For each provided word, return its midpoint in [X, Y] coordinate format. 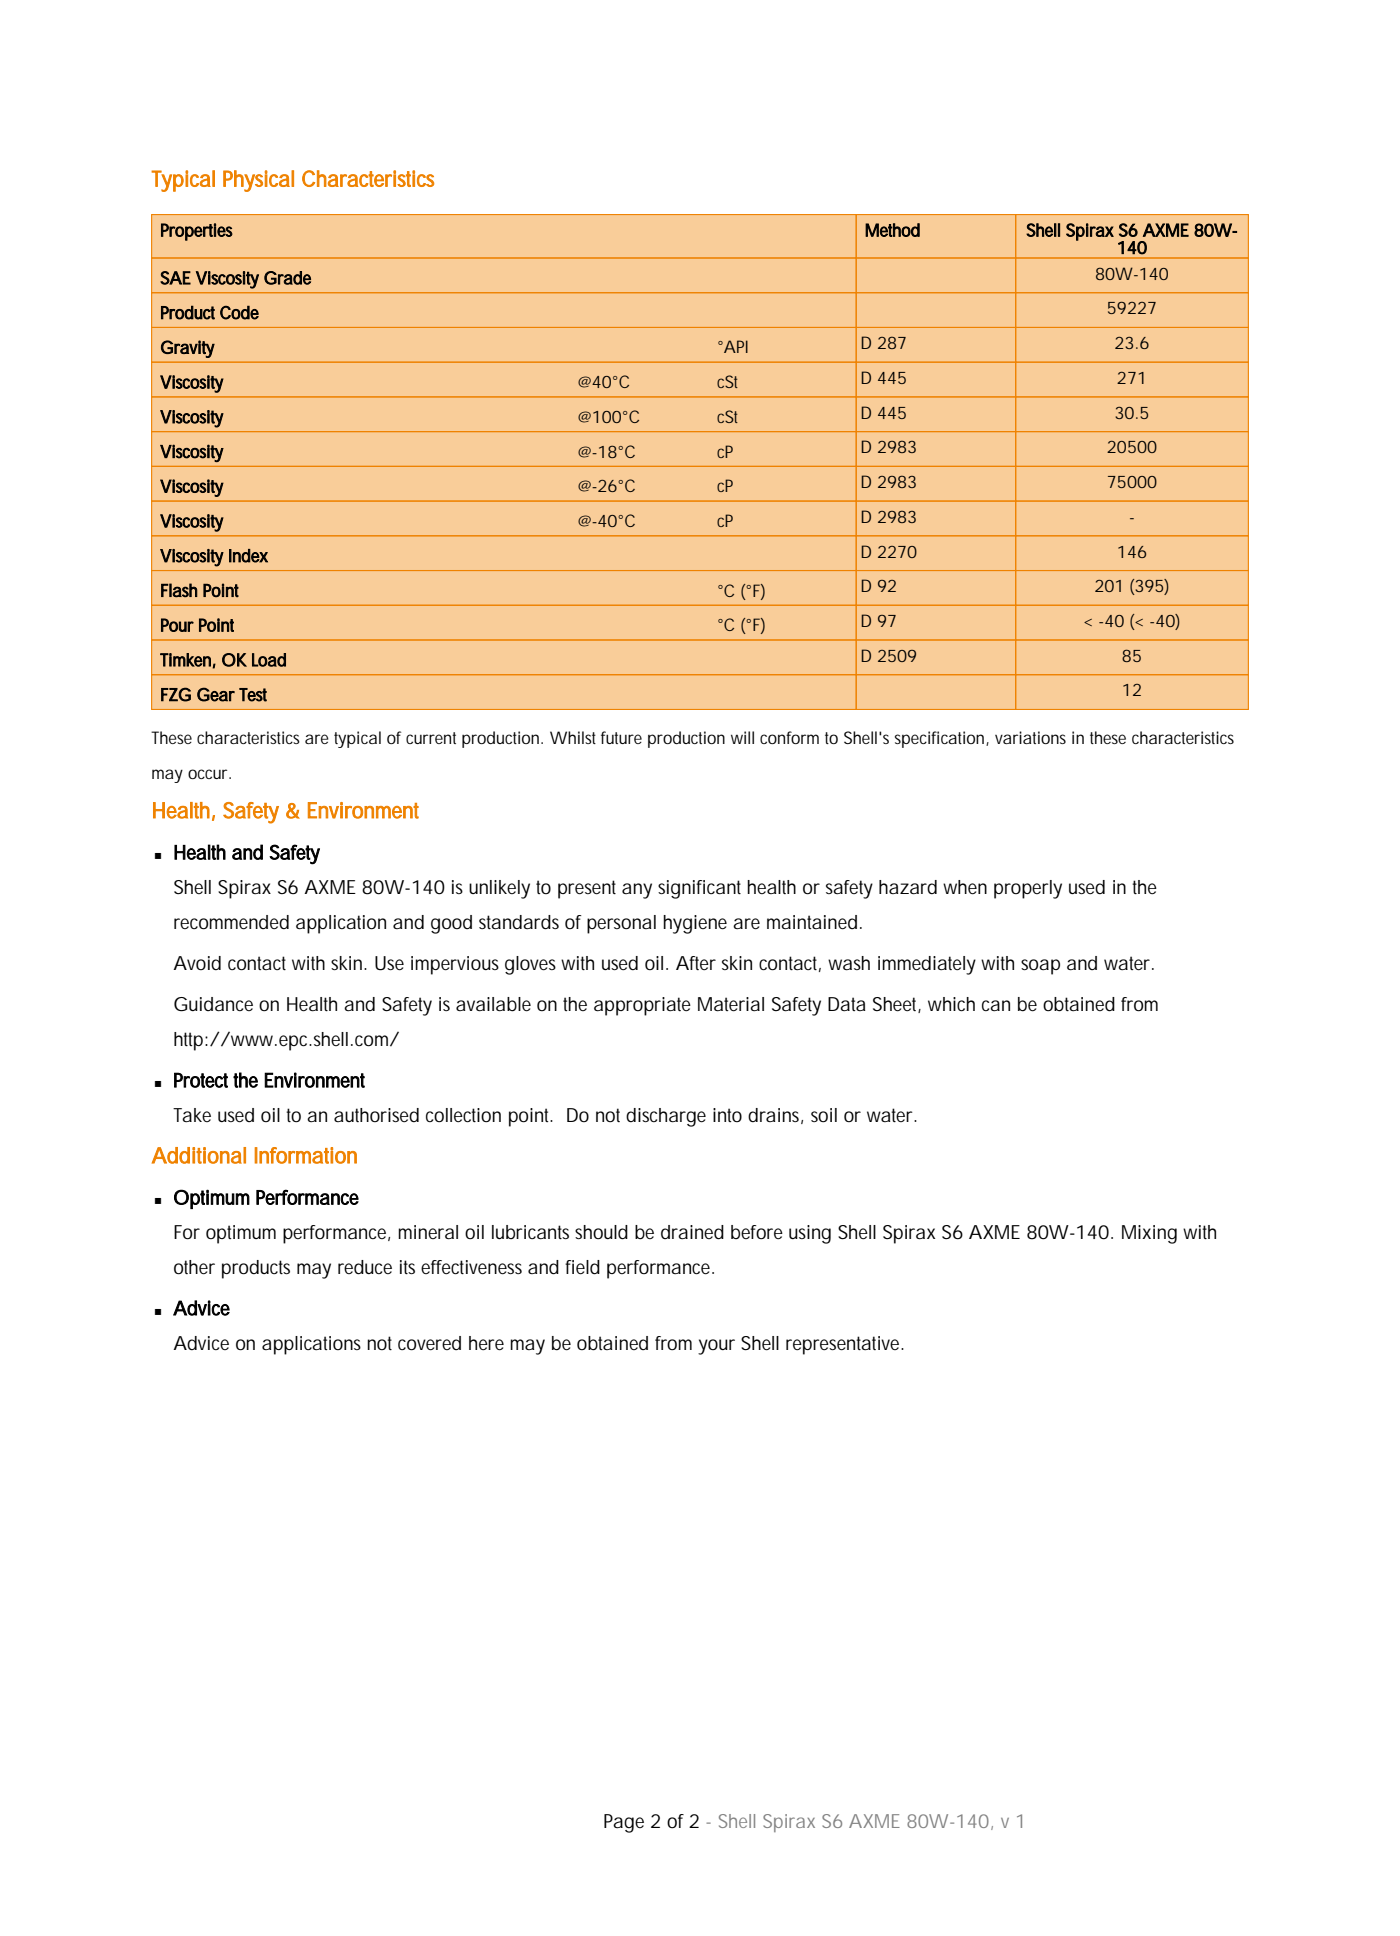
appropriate [642, 1006]
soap [1040, 967]
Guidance [213, 1004]
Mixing [1149, 1234]
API [735, 346]
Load [269, 660]
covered [429, 1343]
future [621, 737]
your [716, 1347]
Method [892, 230]
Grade [287, 278]
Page [624, 1823]
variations [1030, 737]
